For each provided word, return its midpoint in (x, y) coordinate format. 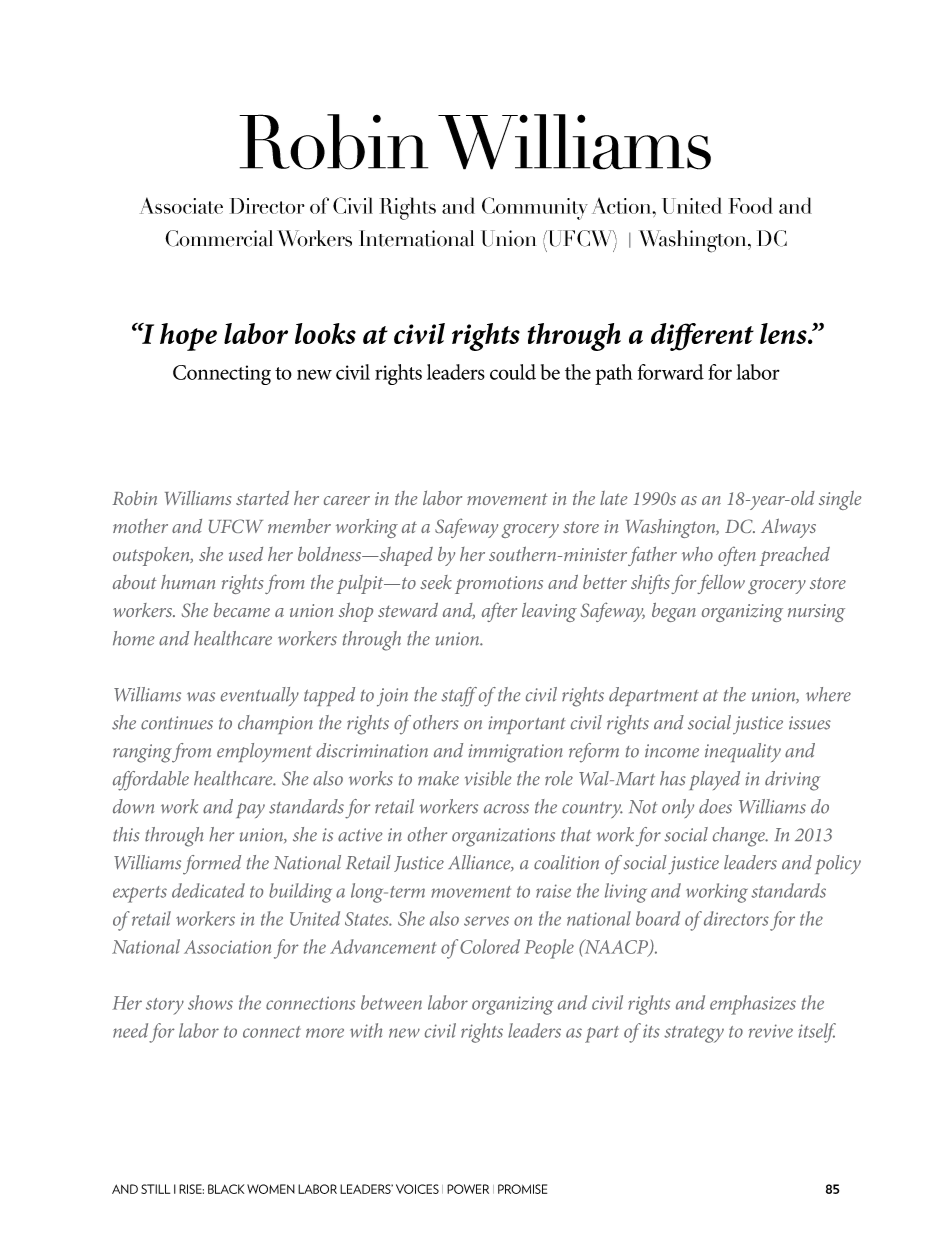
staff (459, 697)
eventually (260, 696)
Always (788, 528)
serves (486, 921)
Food (751, 205)
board (658, 918)
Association (227, 947)
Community (535, 208)
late (614, 498)
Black (226, 1189)
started (262, 498)
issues (810, 723)
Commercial (219, 238)
